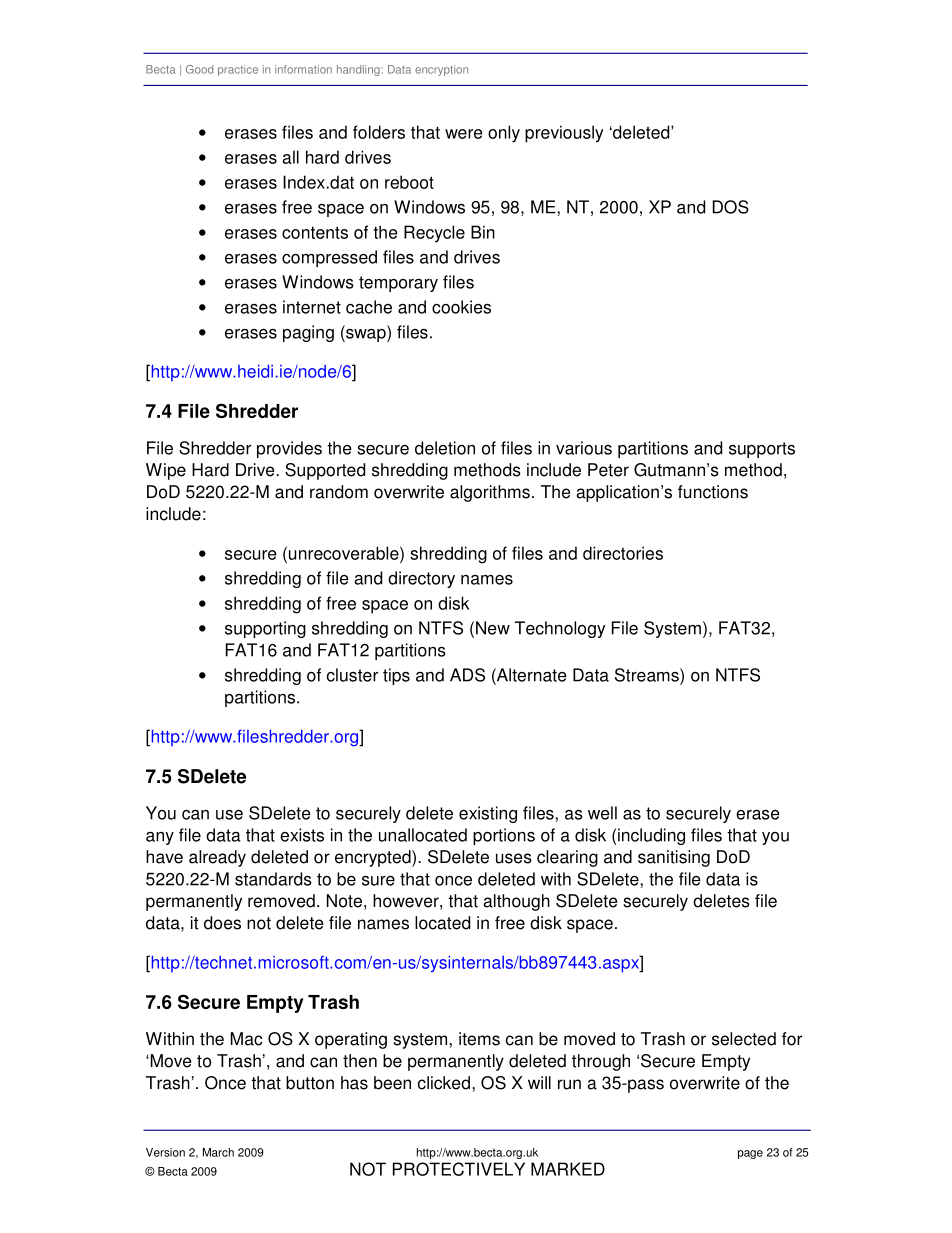  What do you see at coordinates (648, 675) in the image?
I see `Streams` at bounding box center [648, 675].
